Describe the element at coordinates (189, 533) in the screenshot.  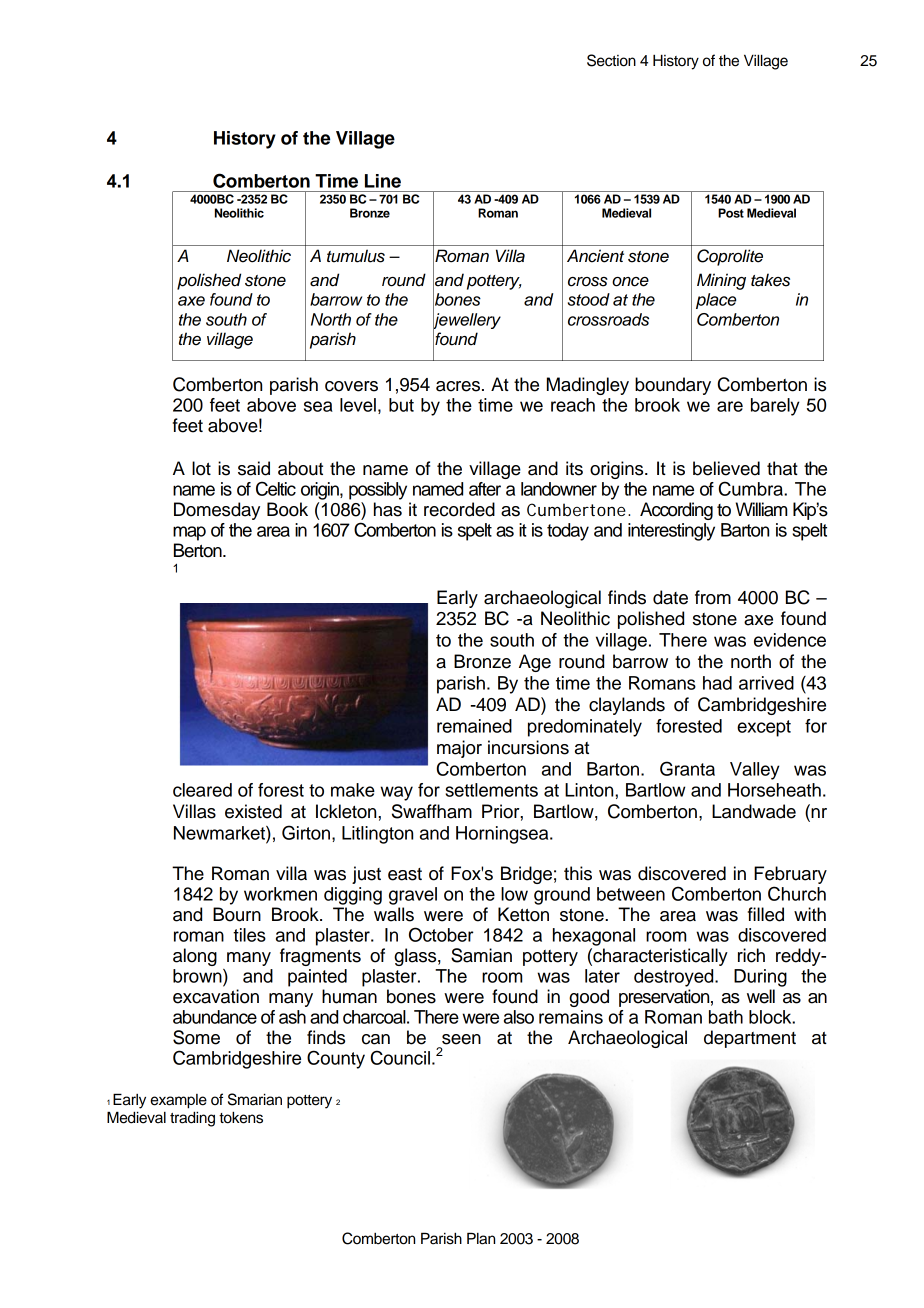
I see `map` at that location.
